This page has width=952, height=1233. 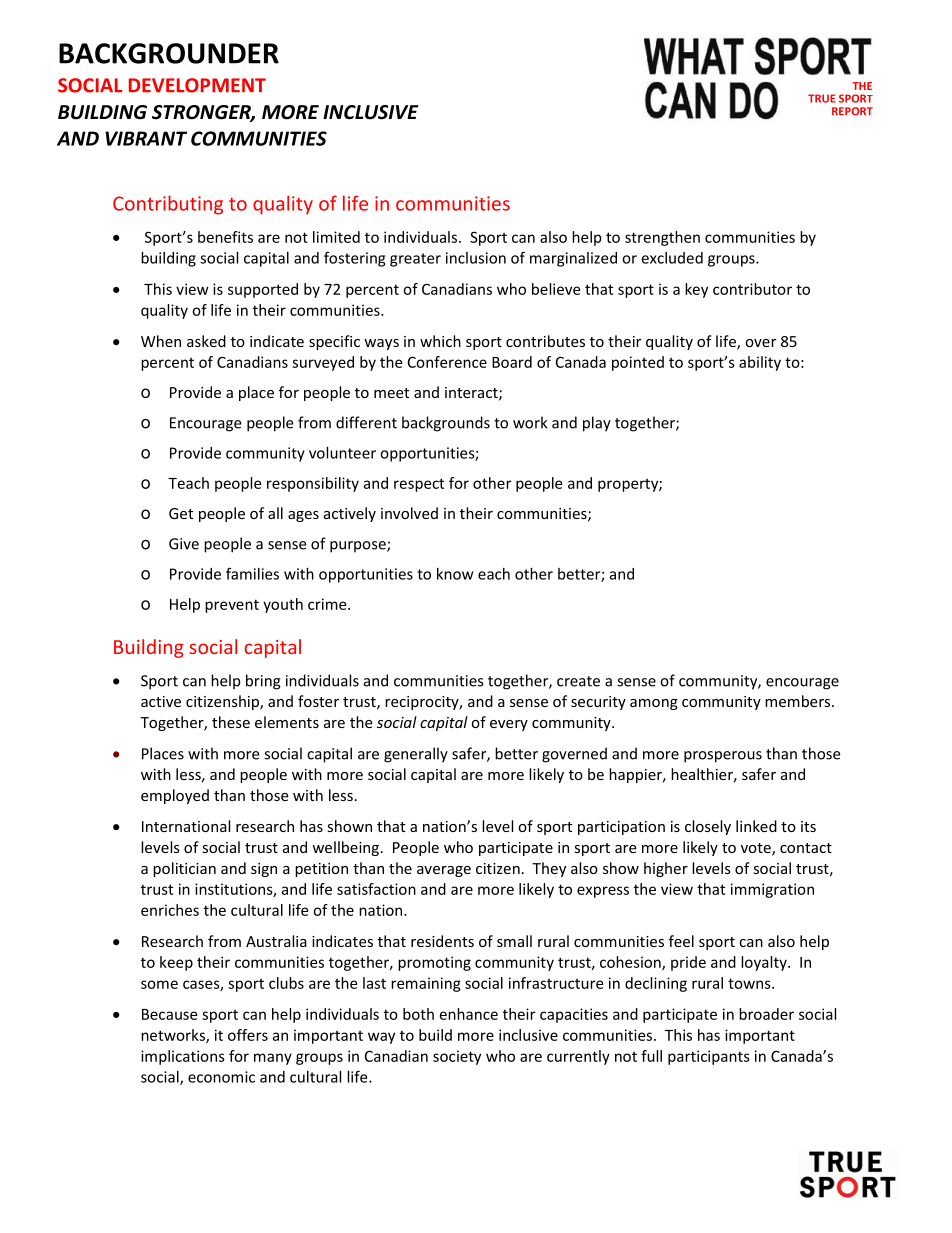 I want to click on TRUE, so click(x=821, y=98).
